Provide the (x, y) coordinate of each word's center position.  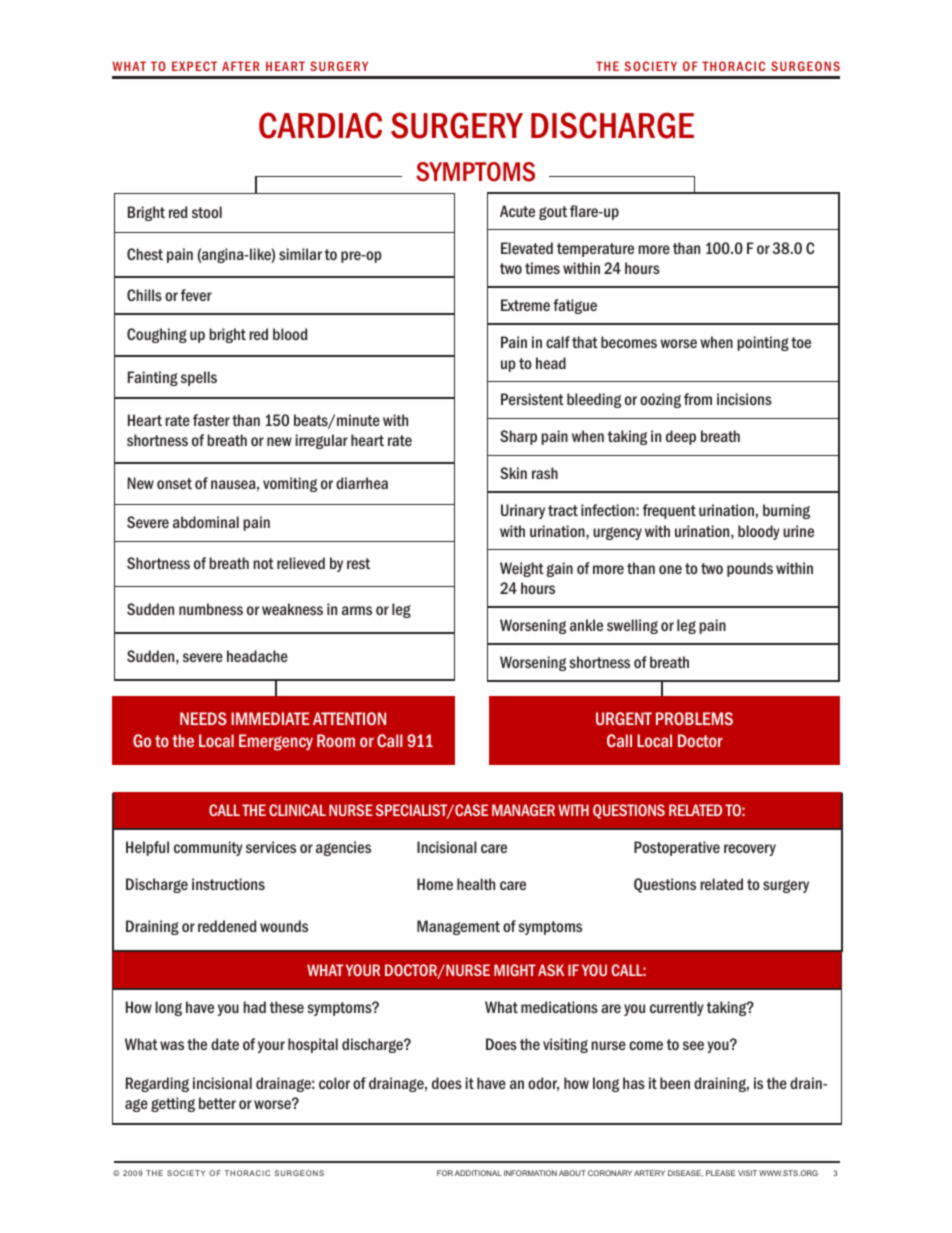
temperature (595, 250)
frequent (669, 511)
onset (174, 483)
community (208, 848)
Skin (513, 473)
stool (207, 212)
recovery (750, 850)
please (720, 1173)
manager (523, 810)
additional (478, 1173)
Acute (517, 211)
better (217, 1103)
